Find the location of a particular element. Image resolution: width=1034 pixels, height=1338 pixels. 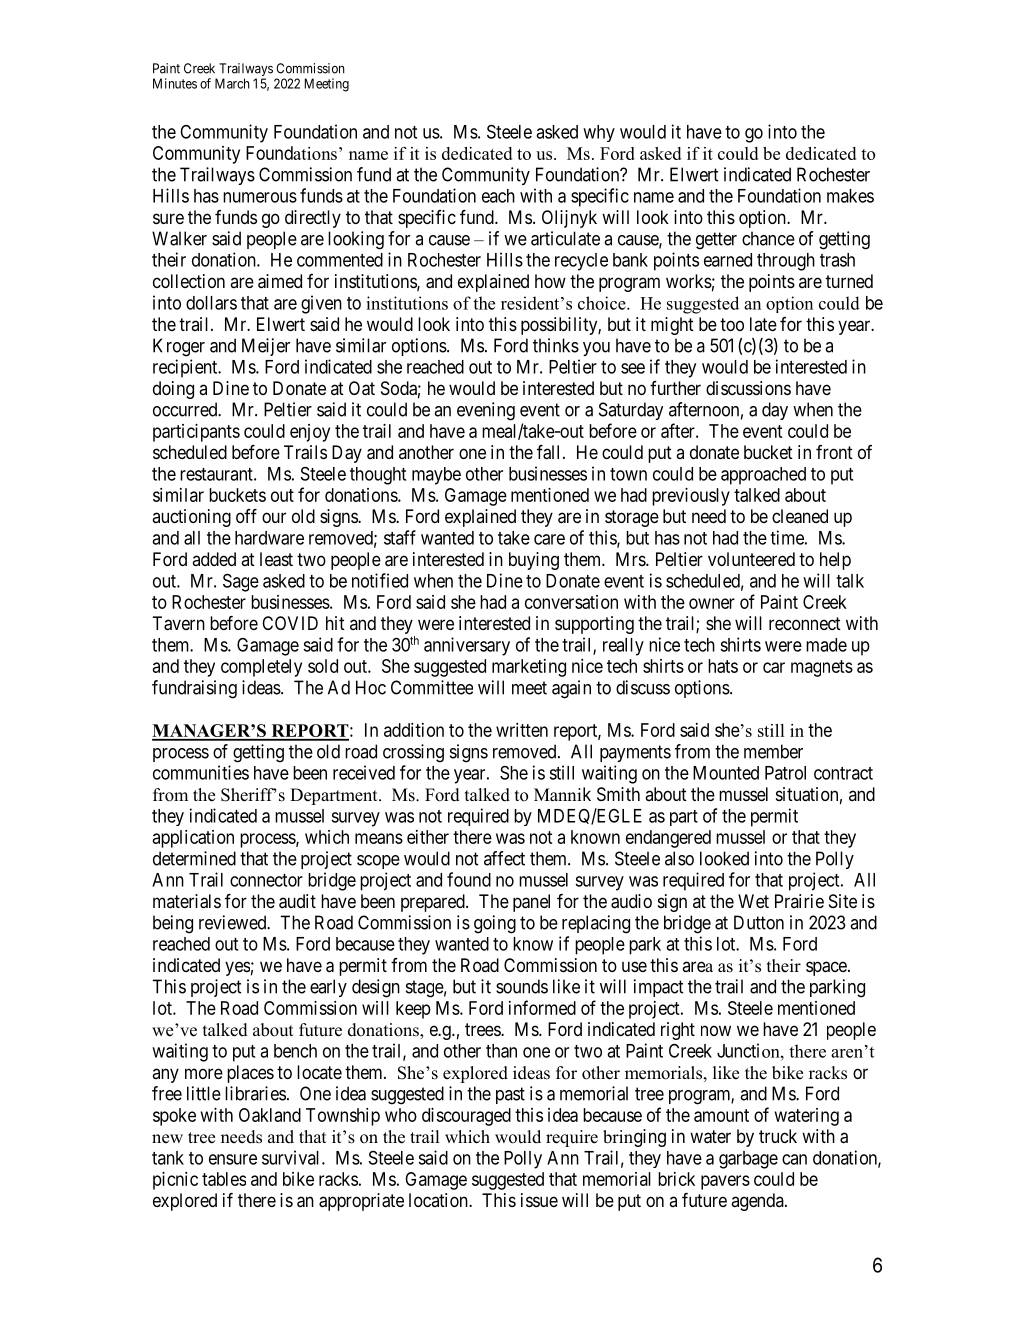

marketing is located at coordinates (529, 668).
